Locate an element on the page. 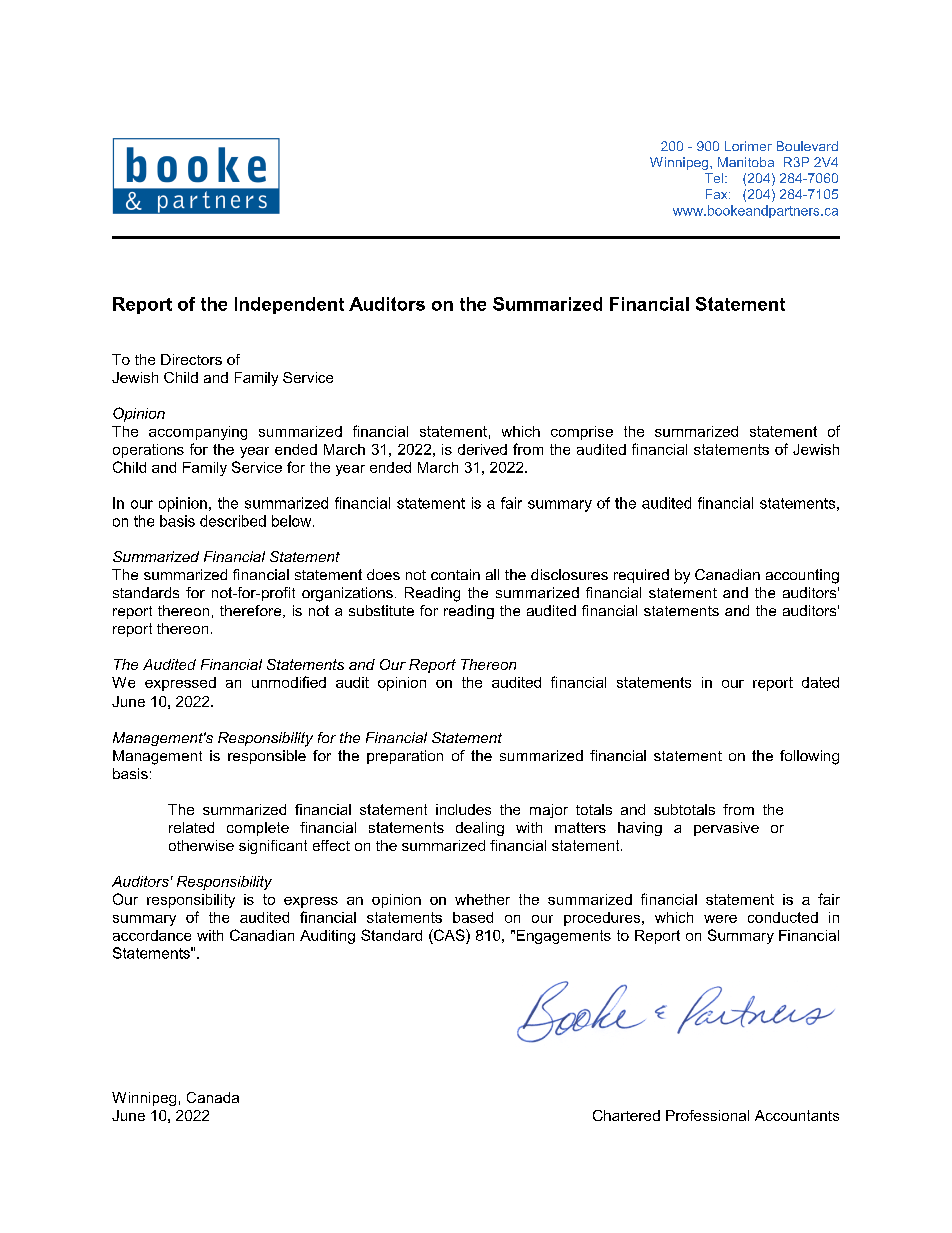 This document has height=1233, width=952. Canada is located at coordinates (213, 1097).
